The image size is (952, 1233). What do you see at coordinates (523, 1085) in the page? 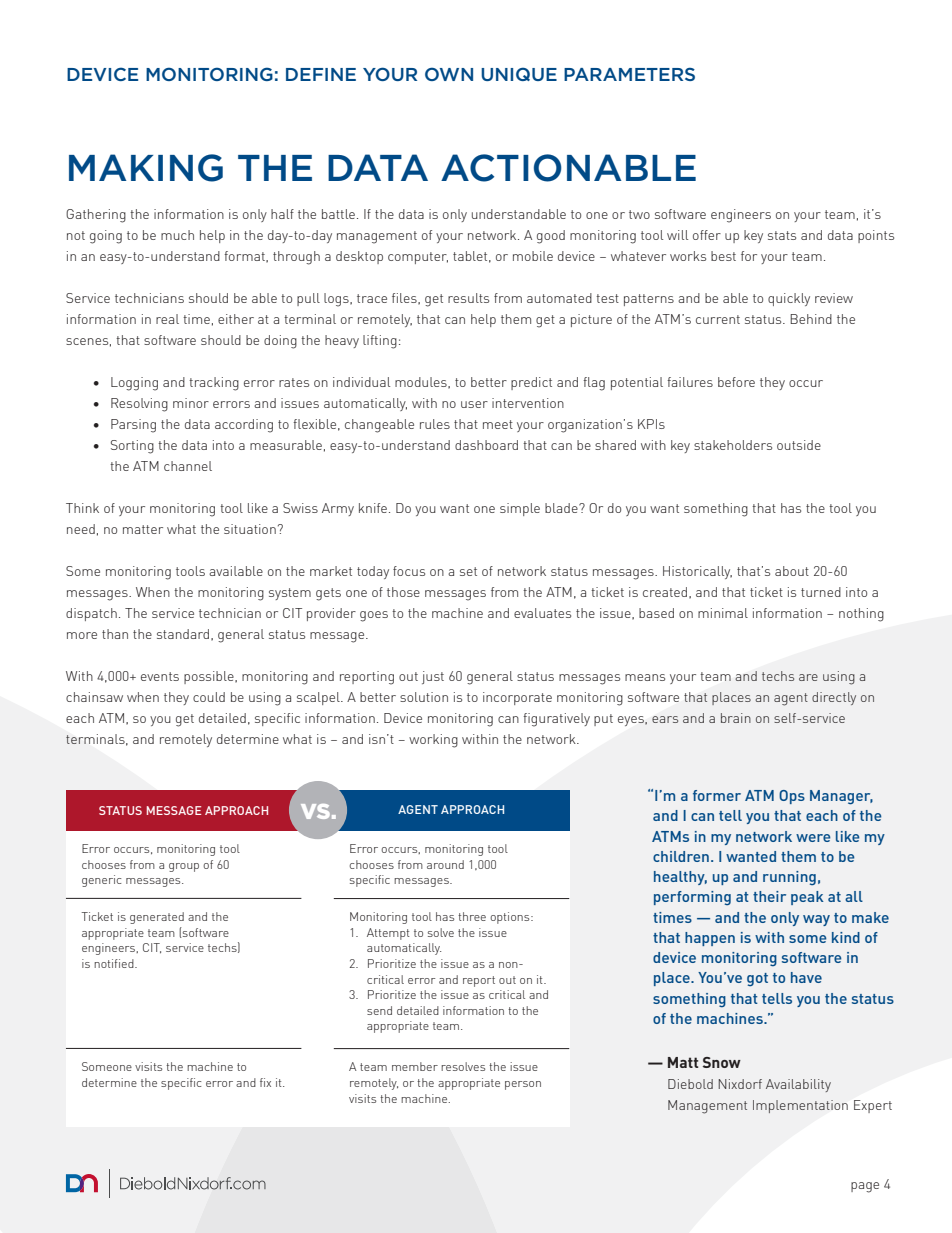
I see `person` at bounding box center [523, 1085].
